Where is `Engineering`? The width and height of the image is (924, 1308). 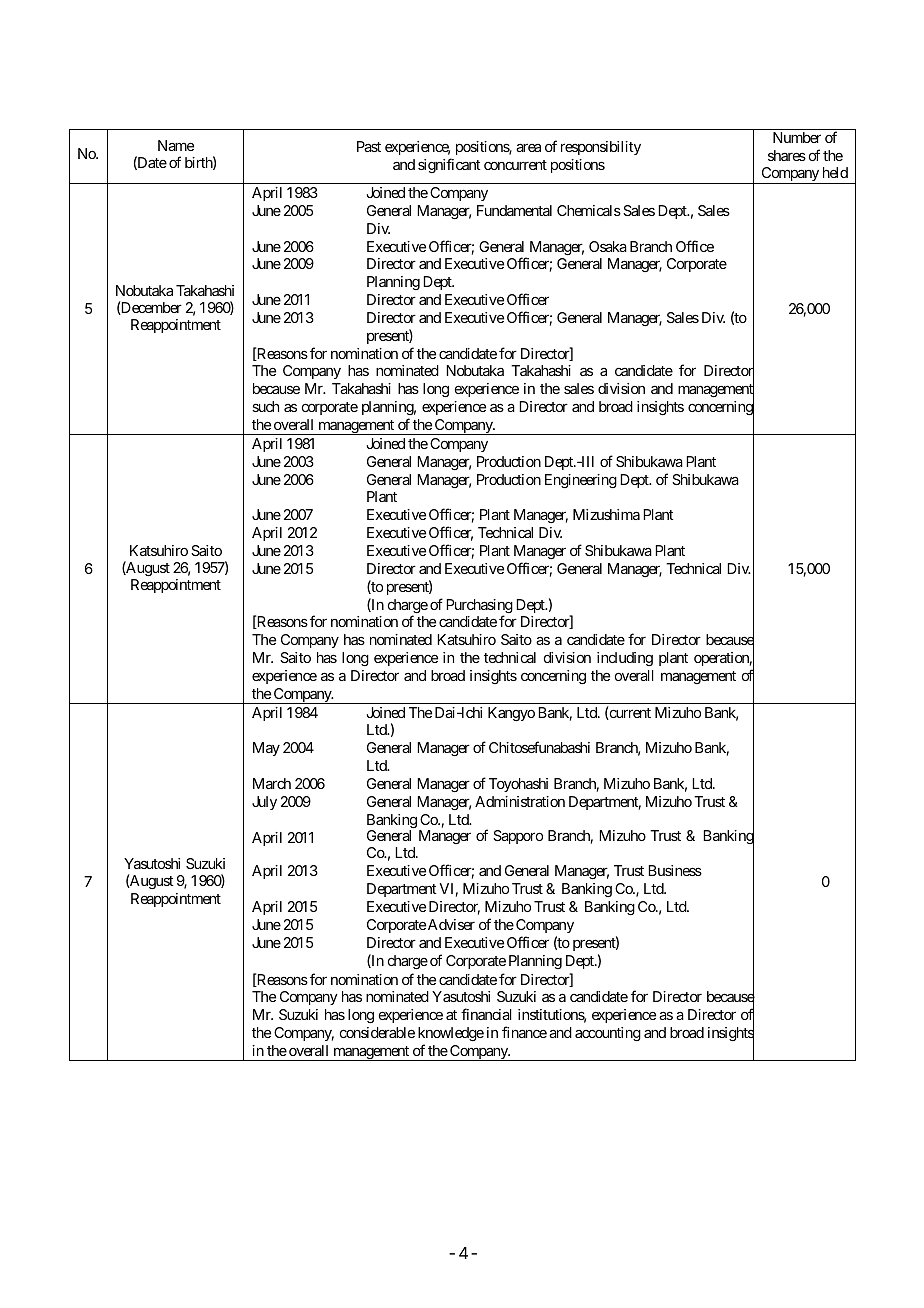
Engineering is located at coordinates (581, 481).
